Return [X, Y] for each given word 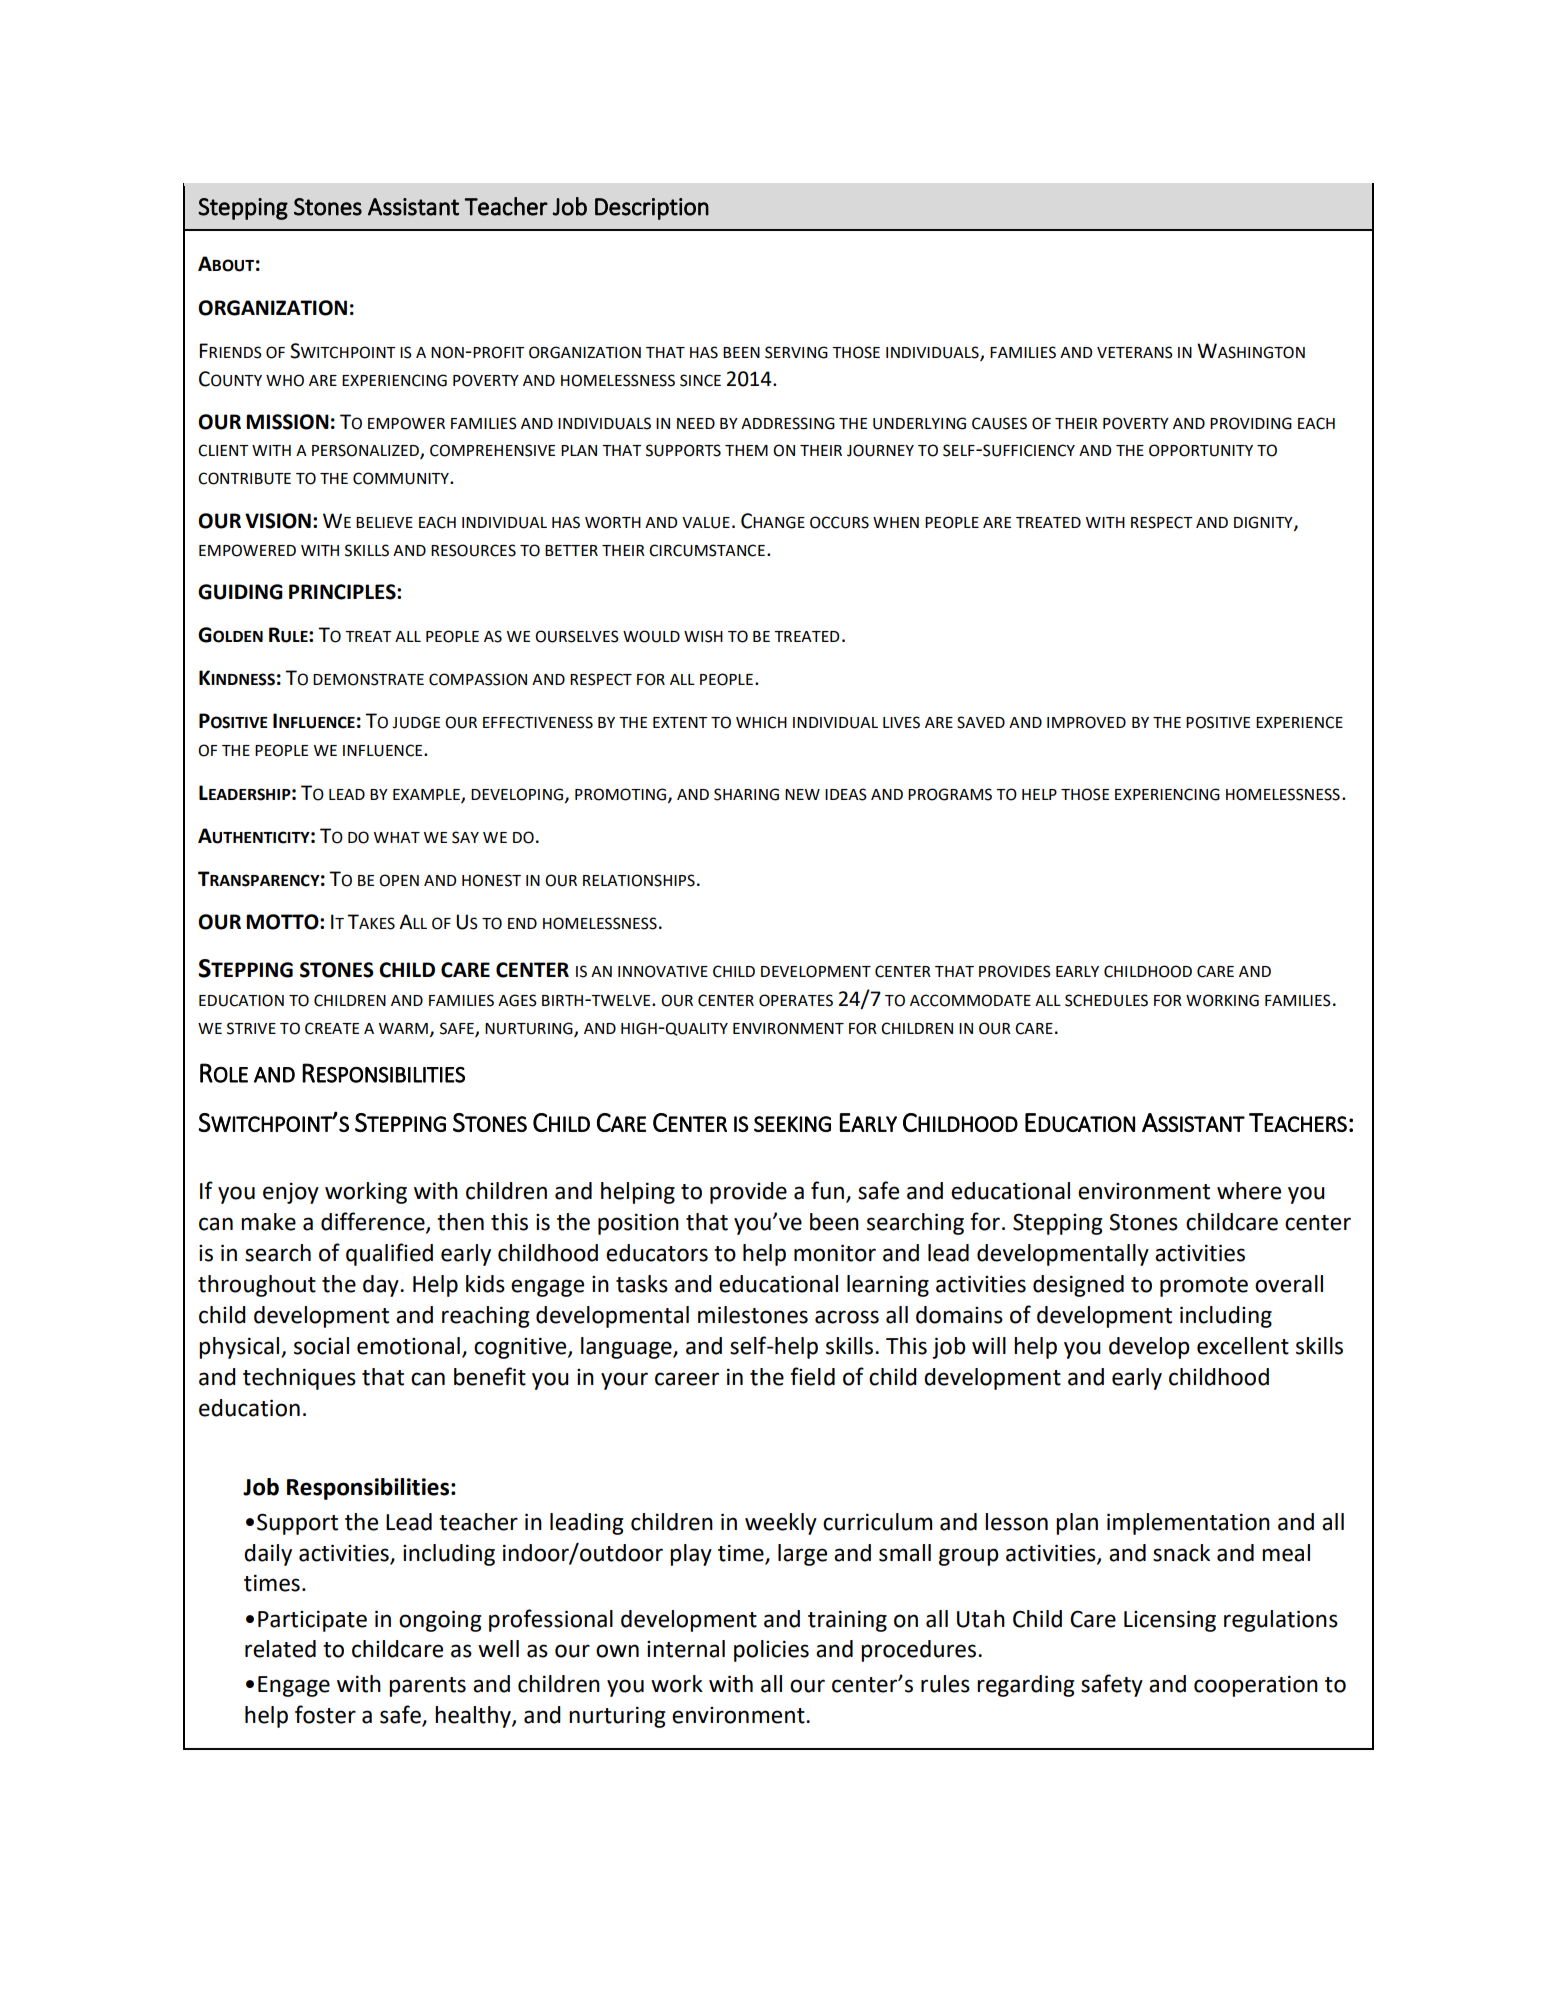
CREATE [332, 1028]
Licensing [1170, 1621]
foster [325, 1714]
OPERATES [796, 1000]
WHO [285, 380]
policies [771, 1651]
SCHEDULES [1106, 1000]
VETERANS [1135, 352]
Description [652, 209]
